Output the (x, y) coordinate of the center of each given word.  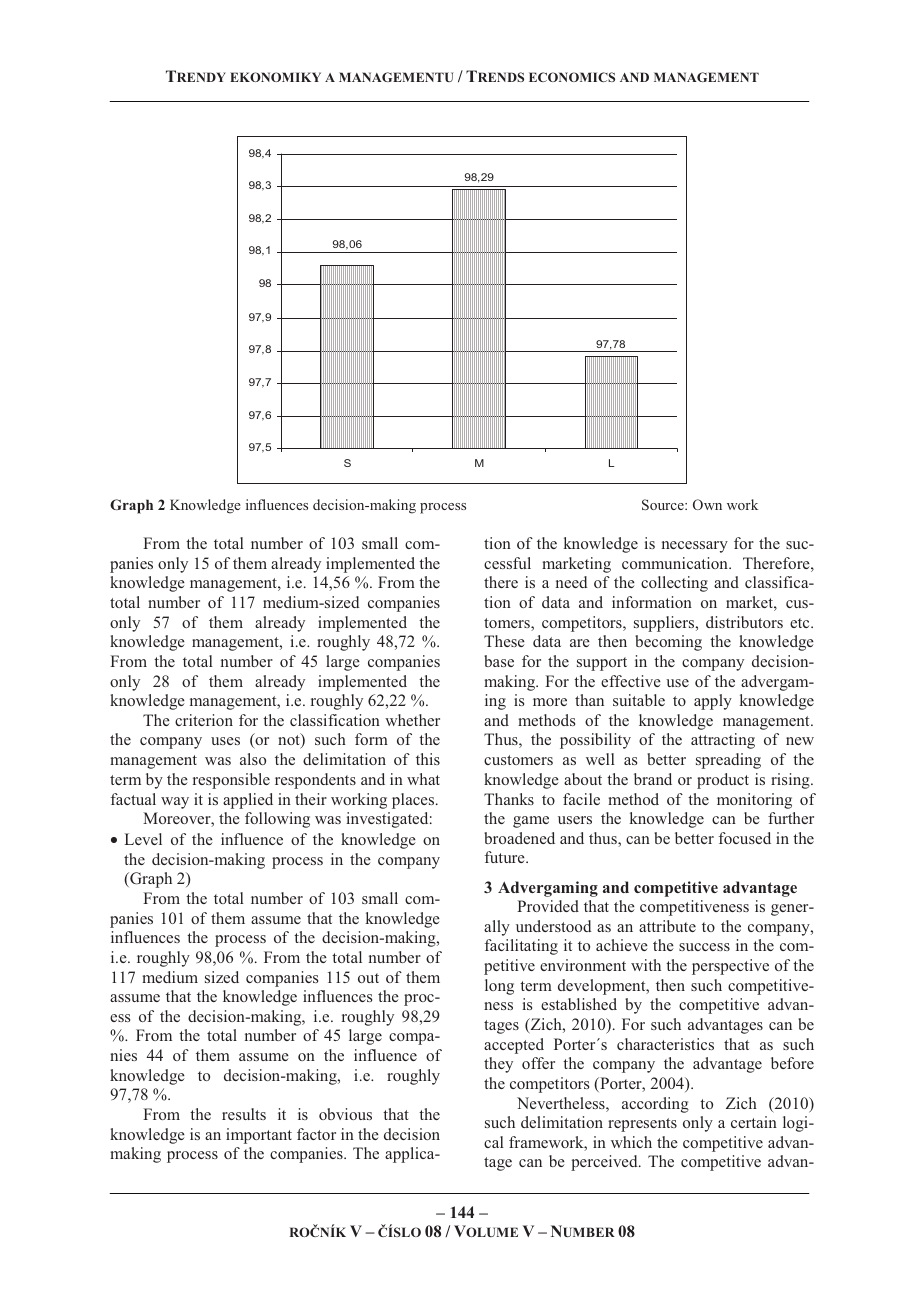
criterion (204, 720)
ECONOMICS (572, 77)
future (506, 857)
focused (745, 838)
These (504, 641)
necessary (695, 547)
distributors (744, 622)
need (572, 582)
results (244, 1114)
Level (143, 839)
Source (664, 504)
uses (225, 741)
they (498, 1065)
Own (707, 504)
